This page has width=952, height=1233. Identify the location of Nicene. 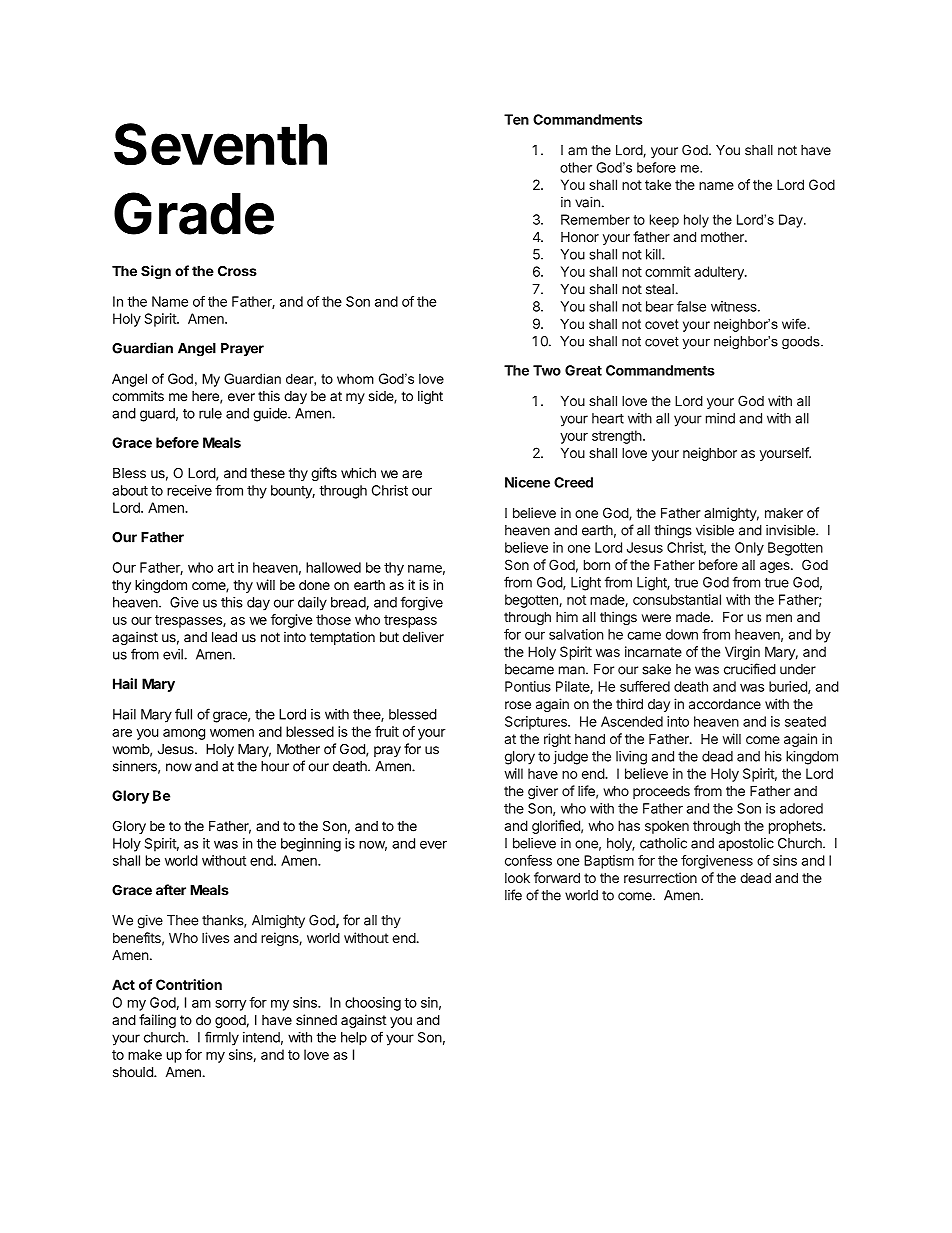
(527, 482).
